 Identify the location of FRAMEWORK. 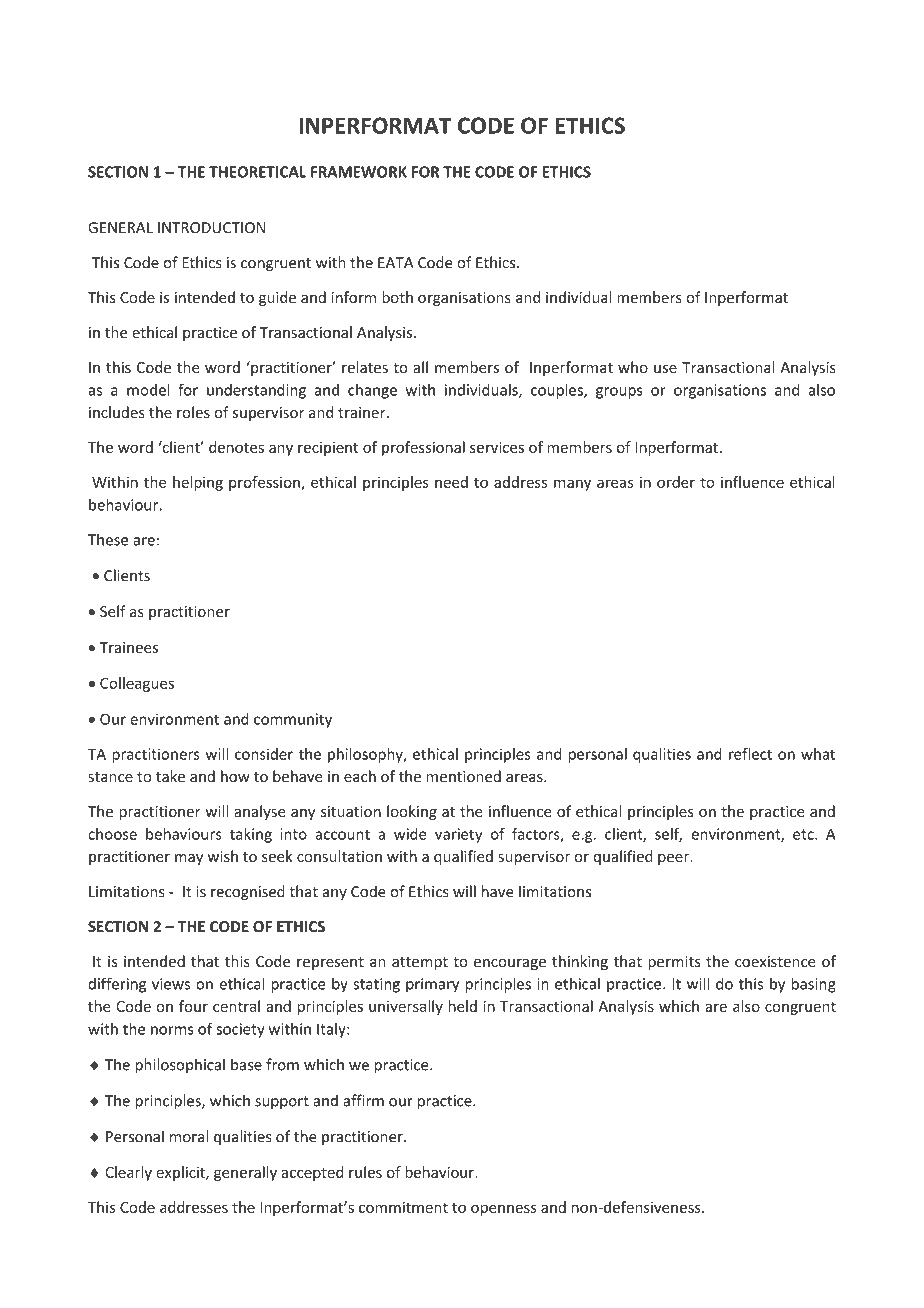
(359, 172).
